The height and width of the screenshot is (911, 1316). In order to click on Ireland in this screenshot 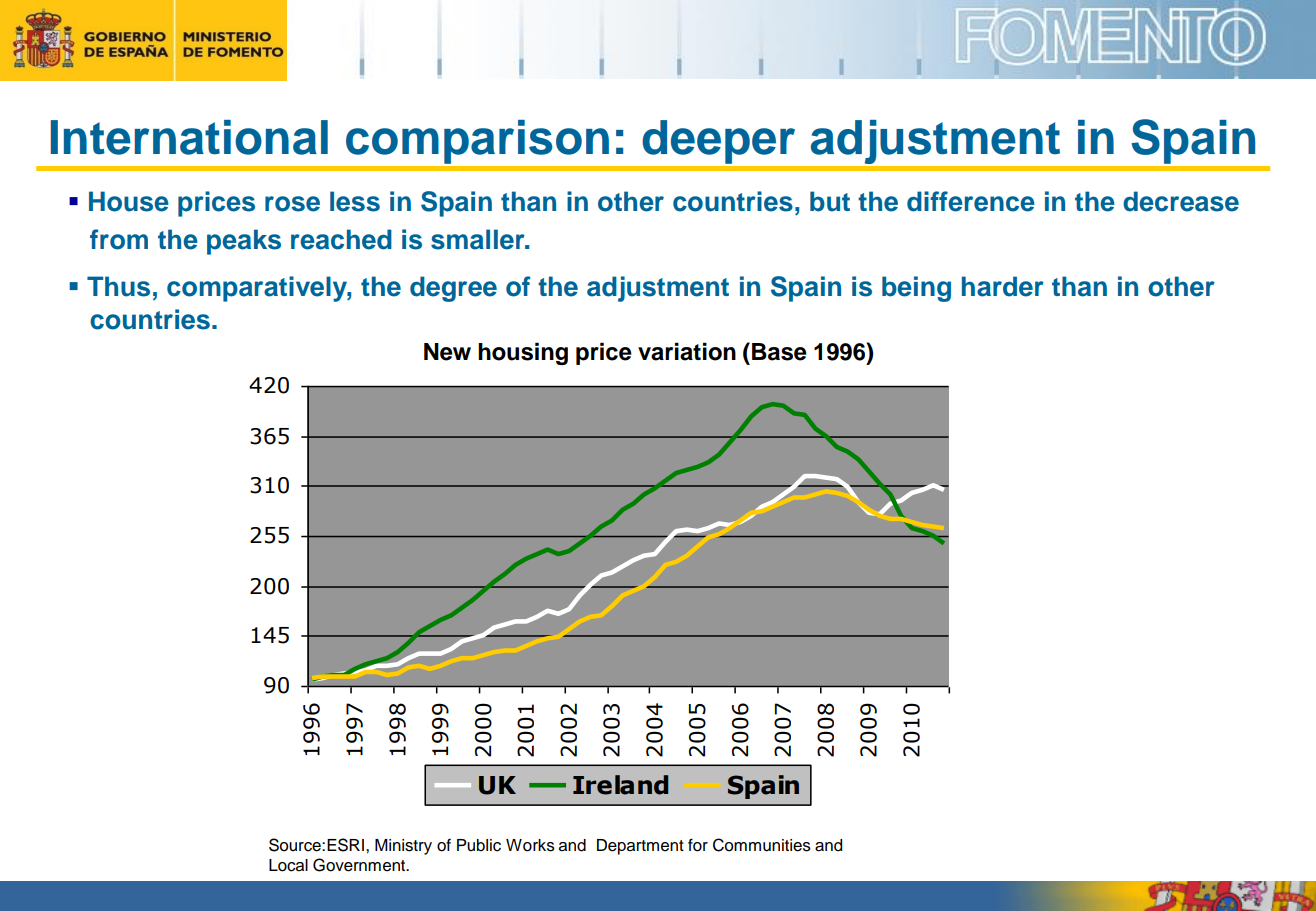, I will do `click(620, 785)`.
